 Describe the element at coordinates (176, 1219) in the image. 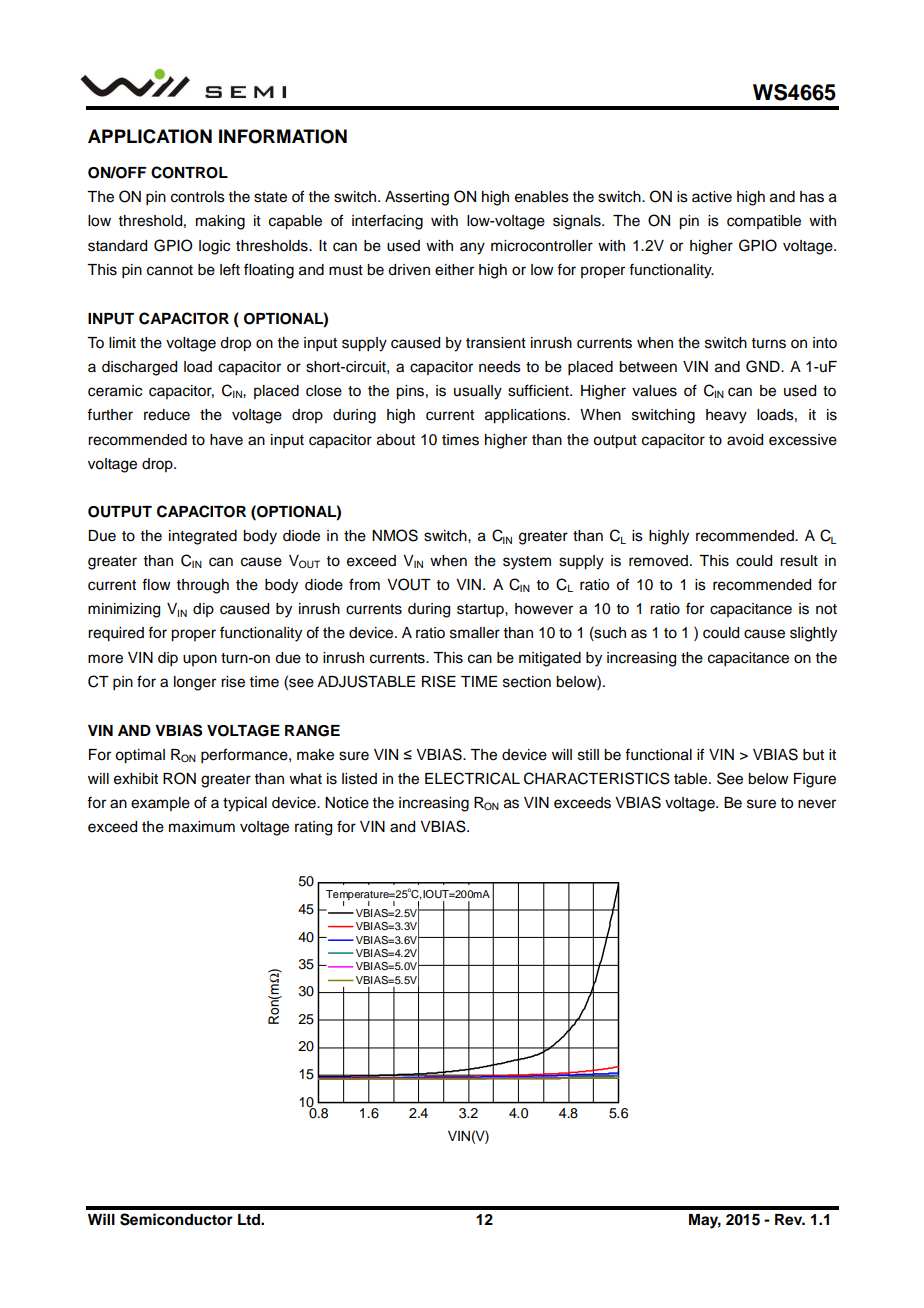

I see `Semiconductor` at that location.
